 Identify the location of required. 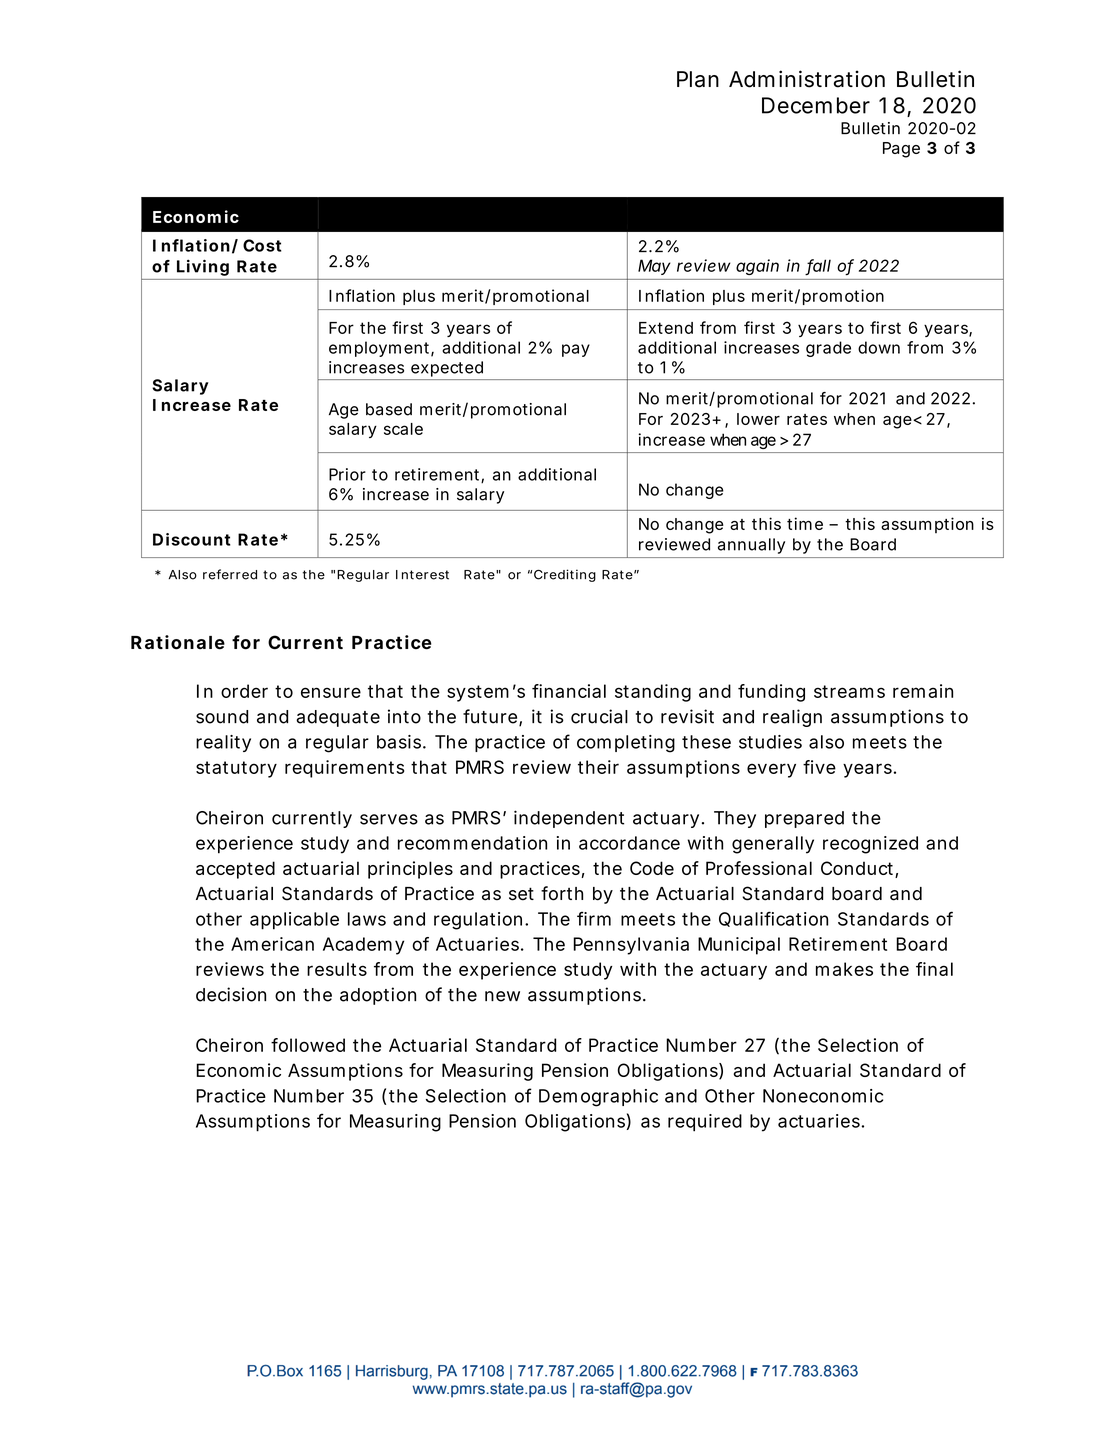
(705, 1123).
